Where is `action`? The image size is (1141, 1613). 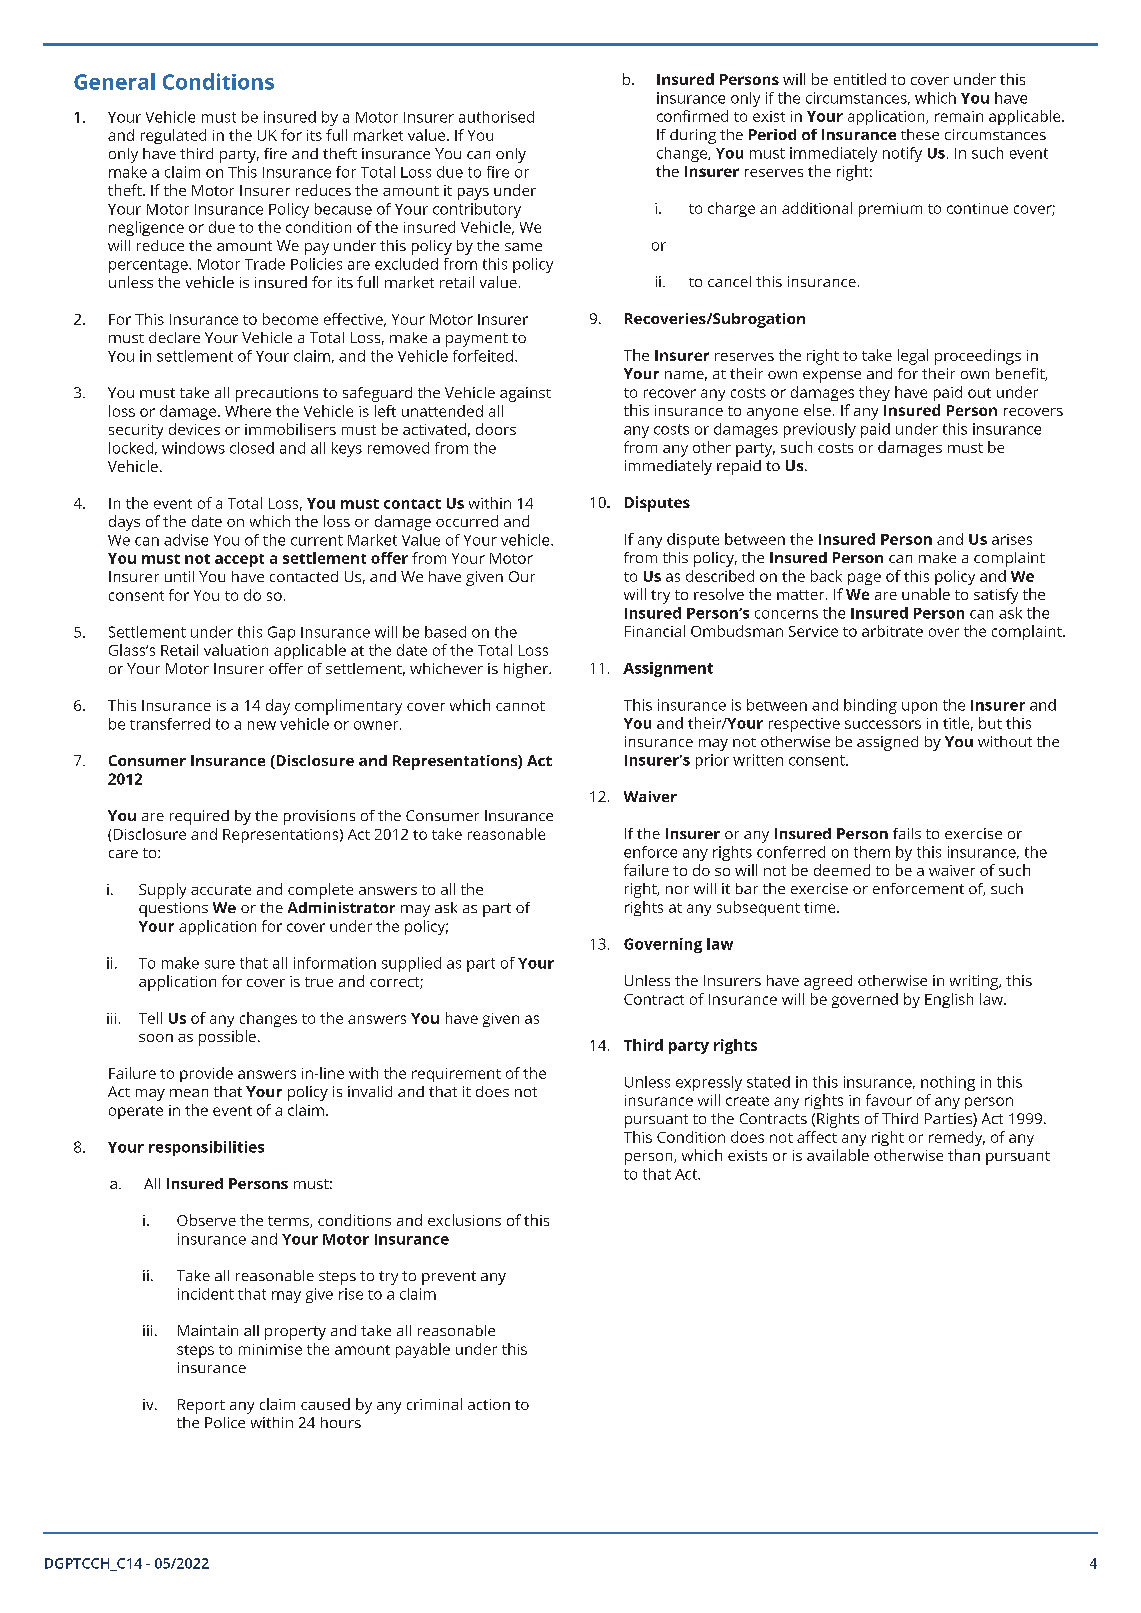 action is located at coordinates (489, 1404).
